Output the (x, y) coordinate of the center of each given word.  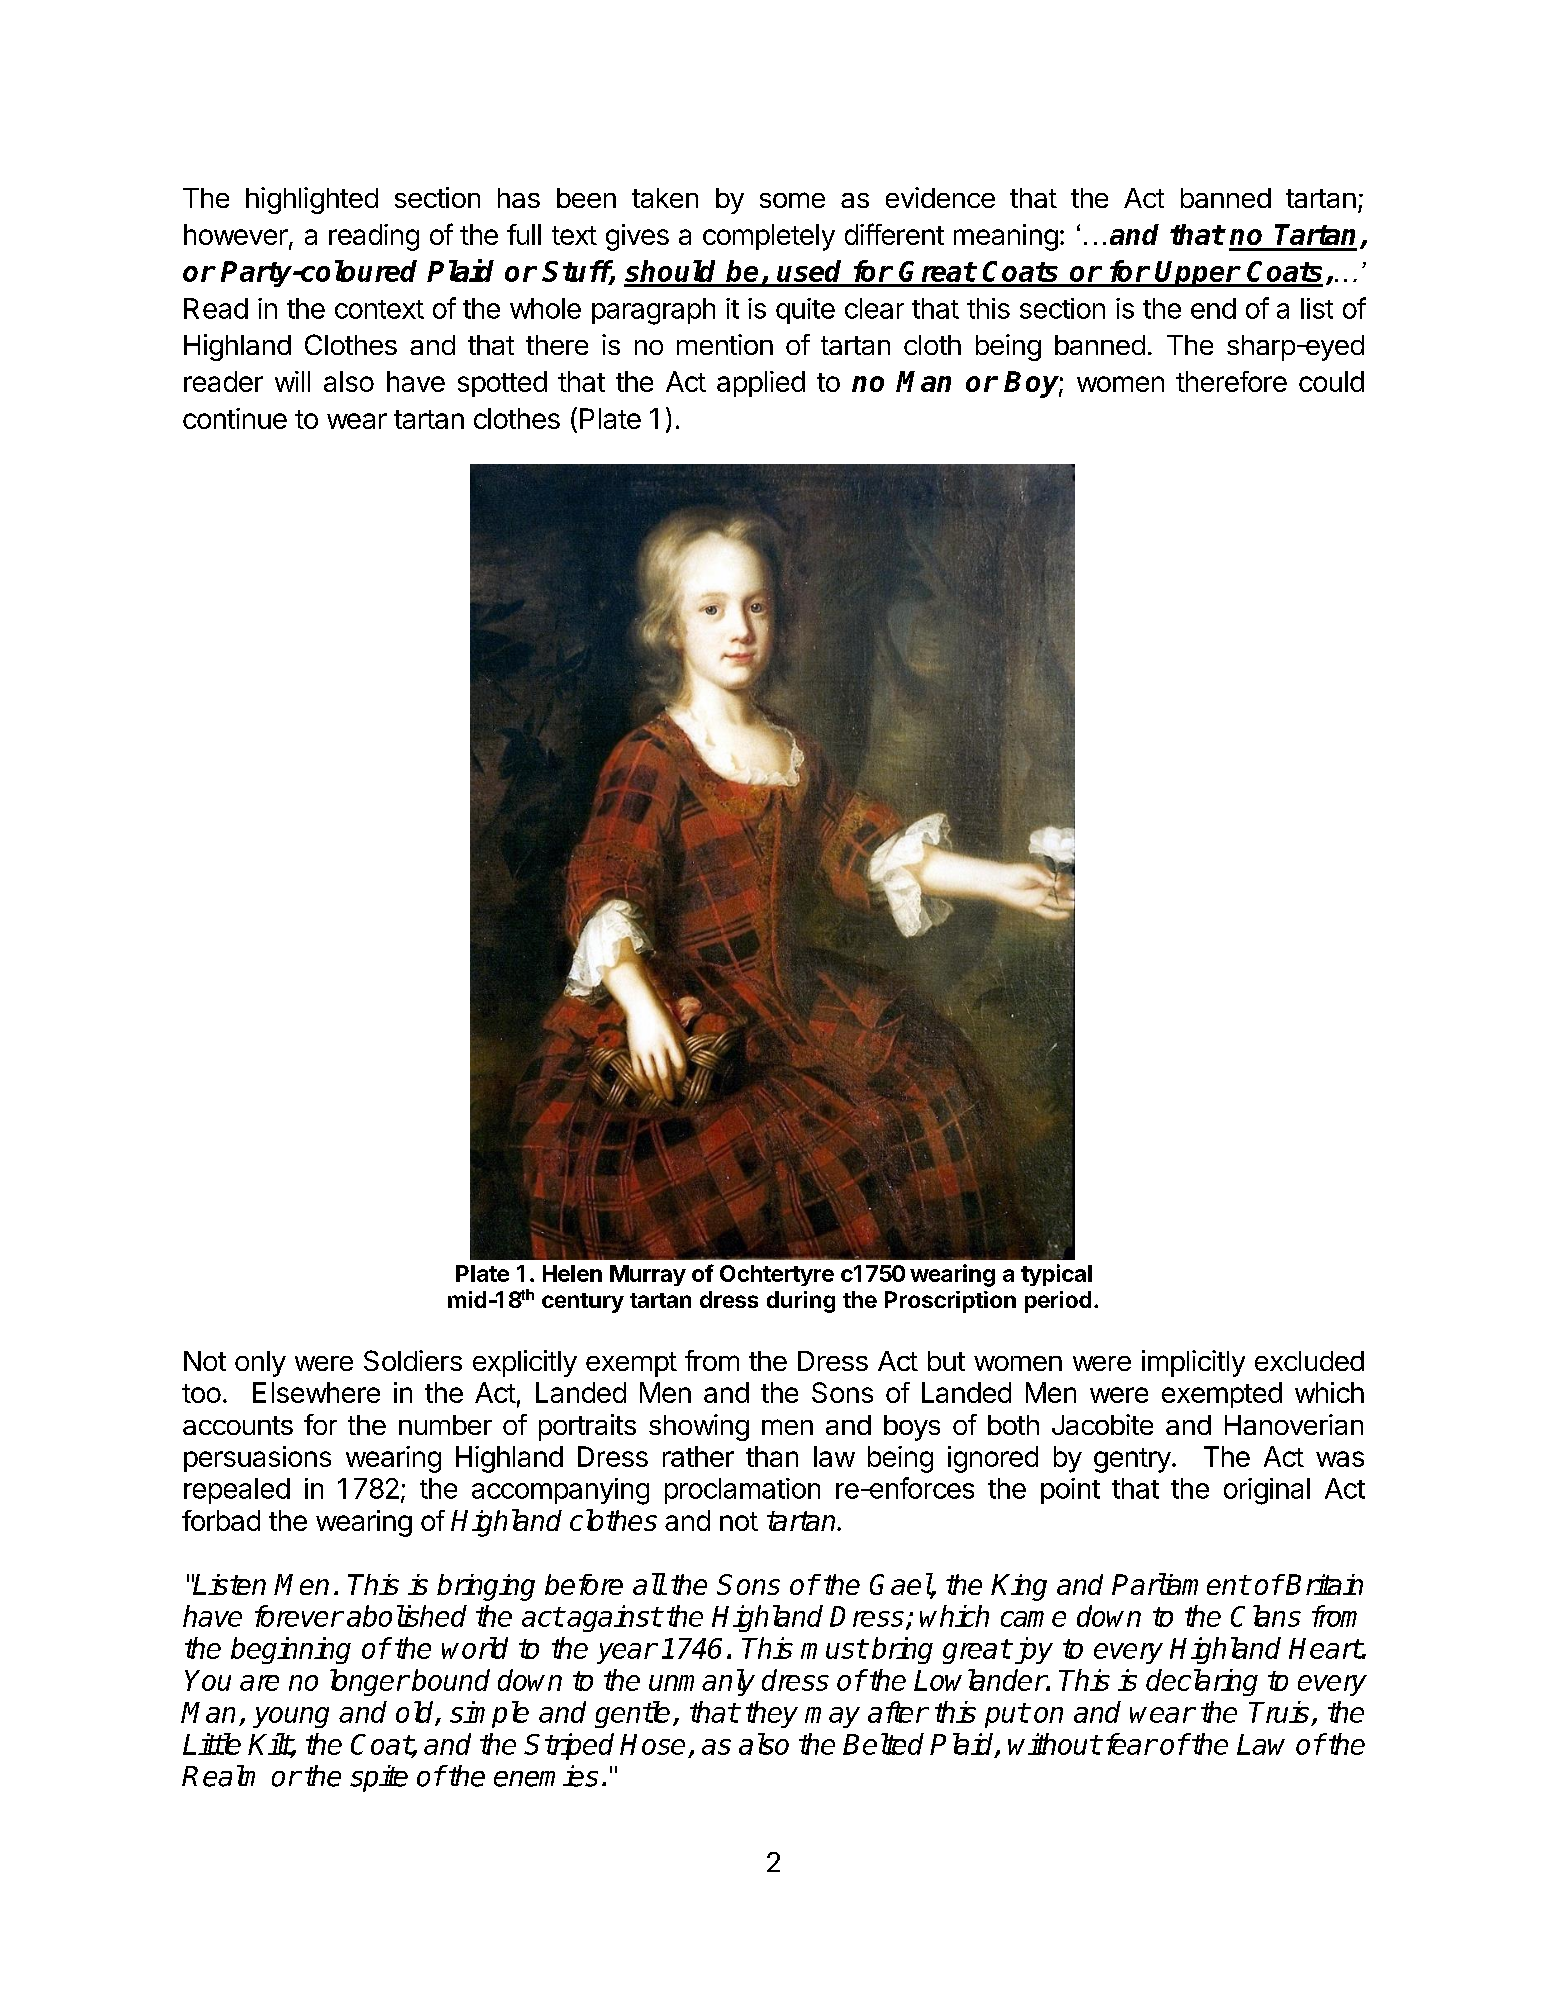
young (291, 1717)
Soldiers (413, 1360)
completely (769, 237)
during (801, 1302)
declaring (1202, 1682)
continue (235, 418)
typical (1056, 1275)
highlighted (312, 200)
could (1331, 381)
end (1213, 308)
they (772, 1714)
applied (761, 384)
